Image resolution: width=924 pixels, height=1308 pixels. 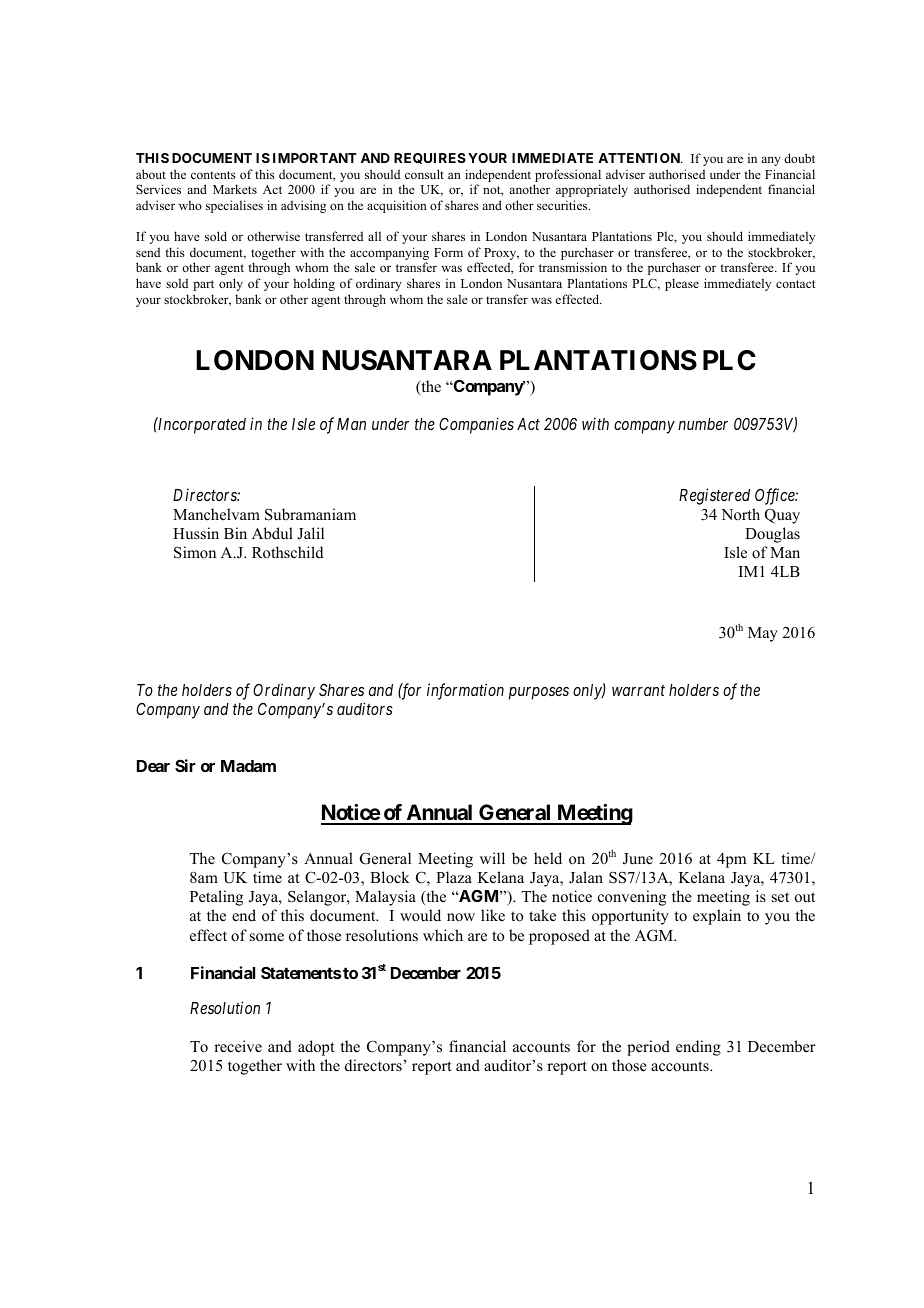 I want to click on June, so click(x=638, y=859).
